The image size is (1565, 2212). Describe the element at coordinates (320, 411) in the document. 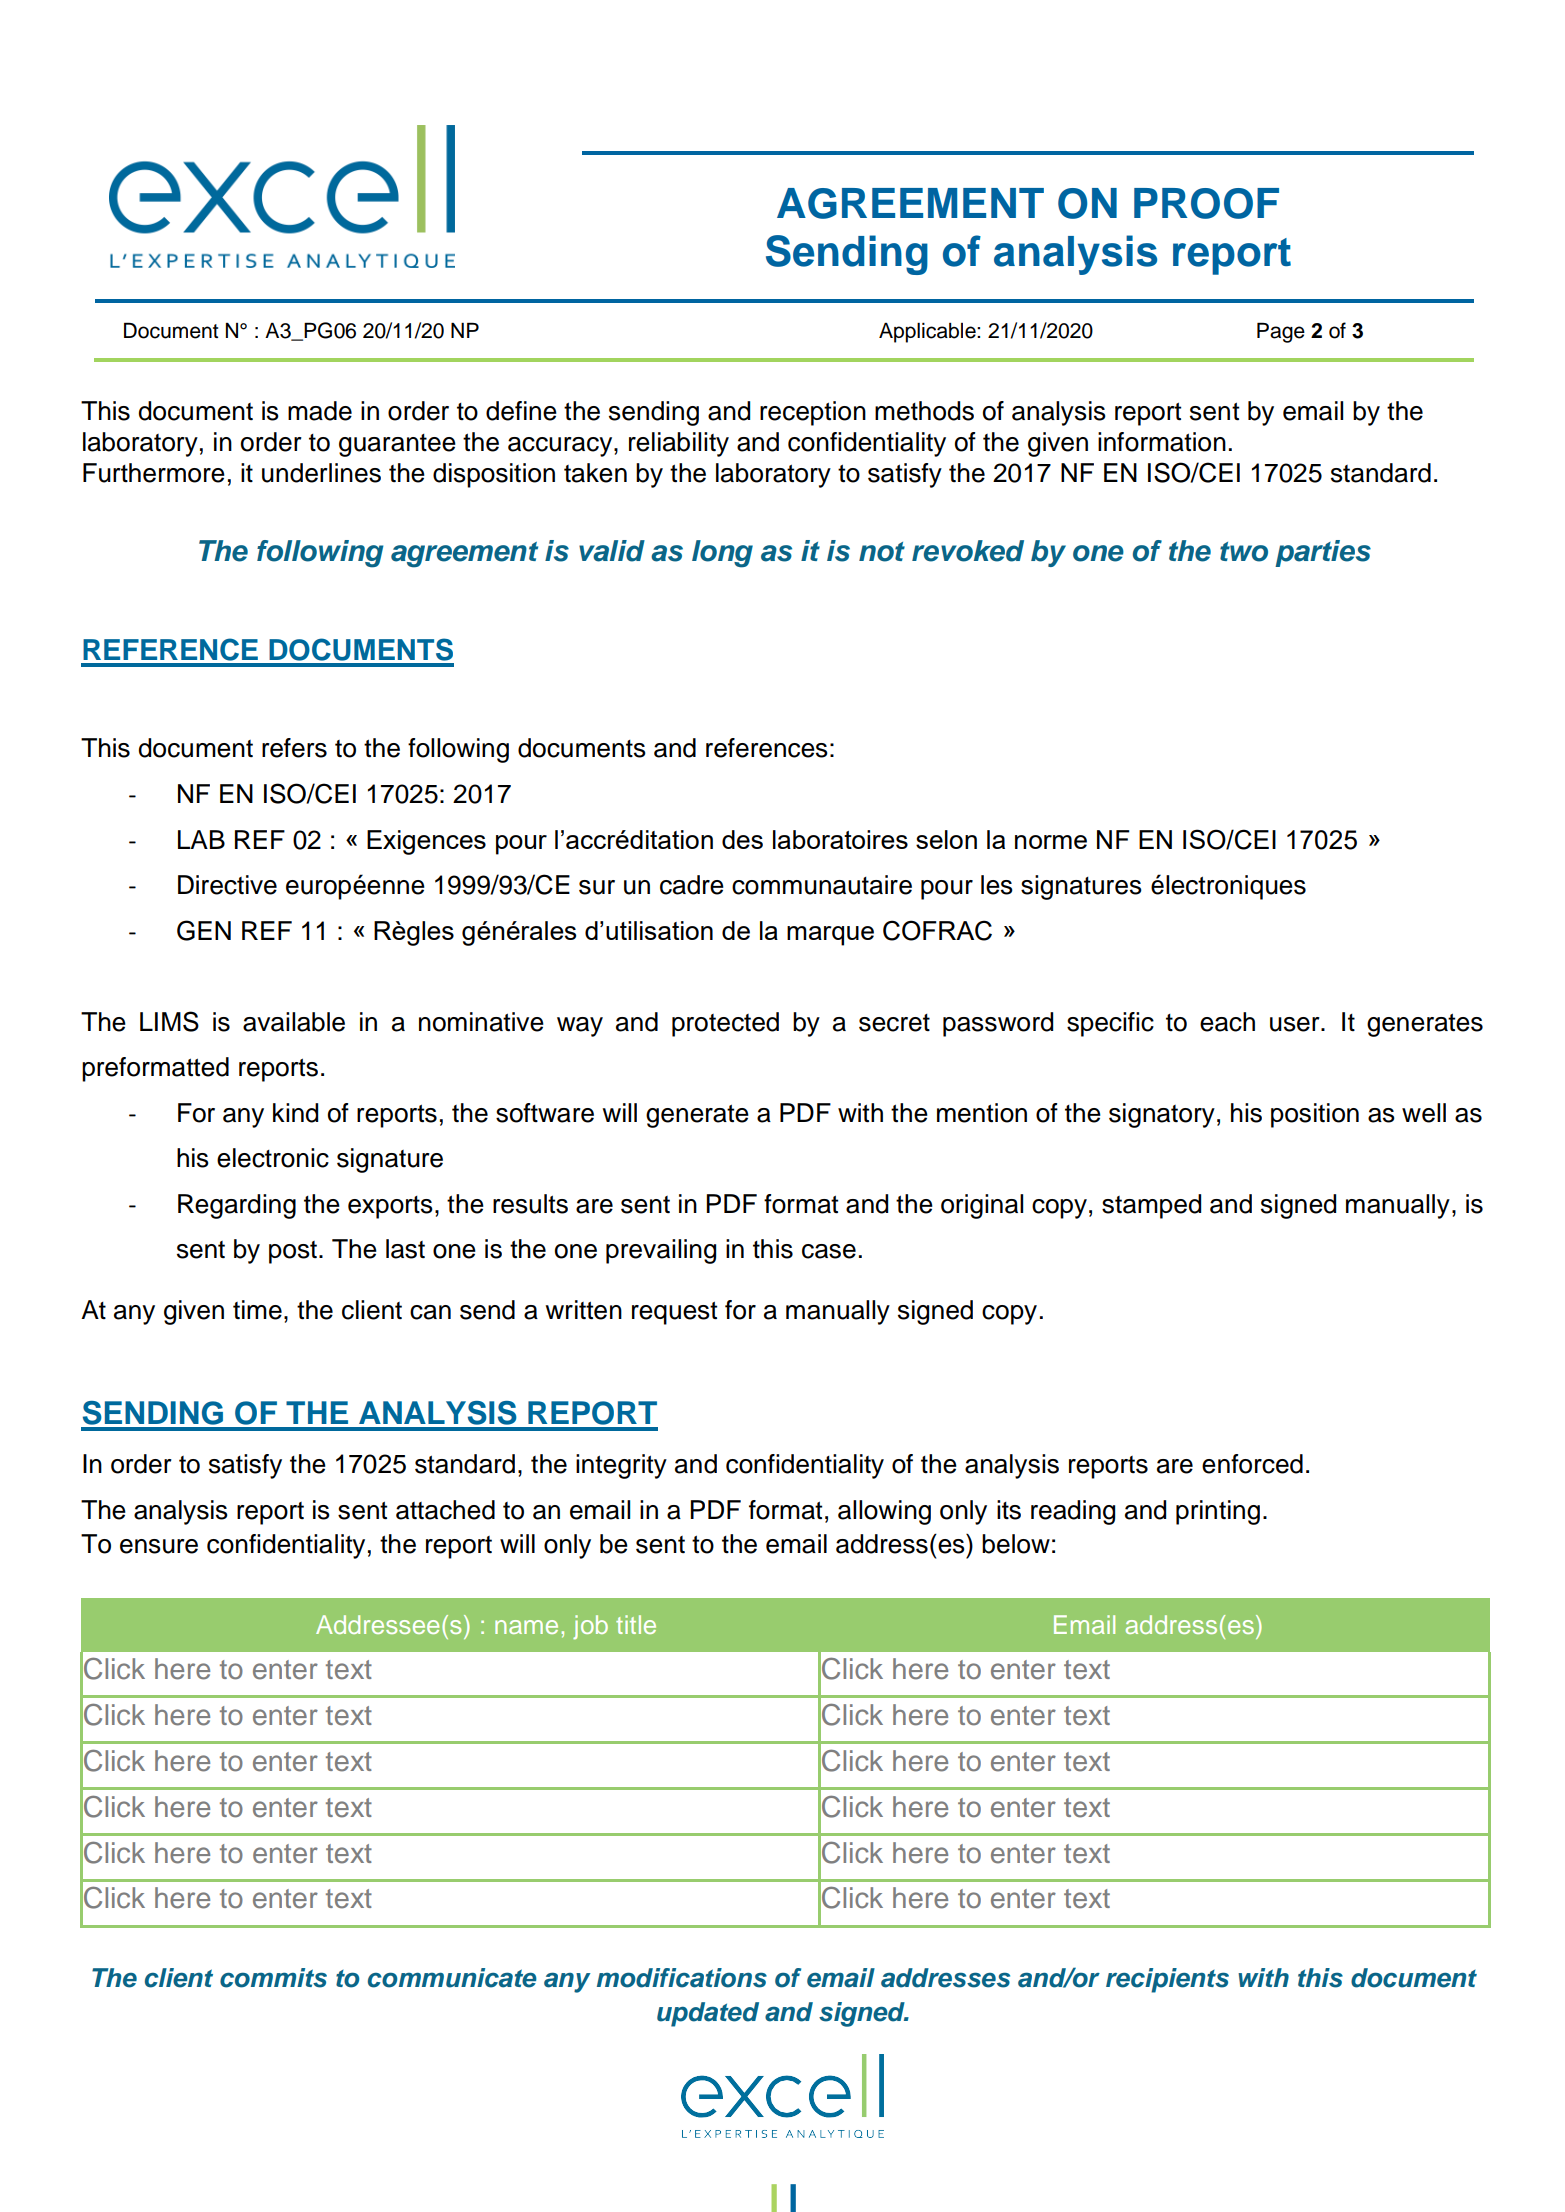

I see `made` at that location.
